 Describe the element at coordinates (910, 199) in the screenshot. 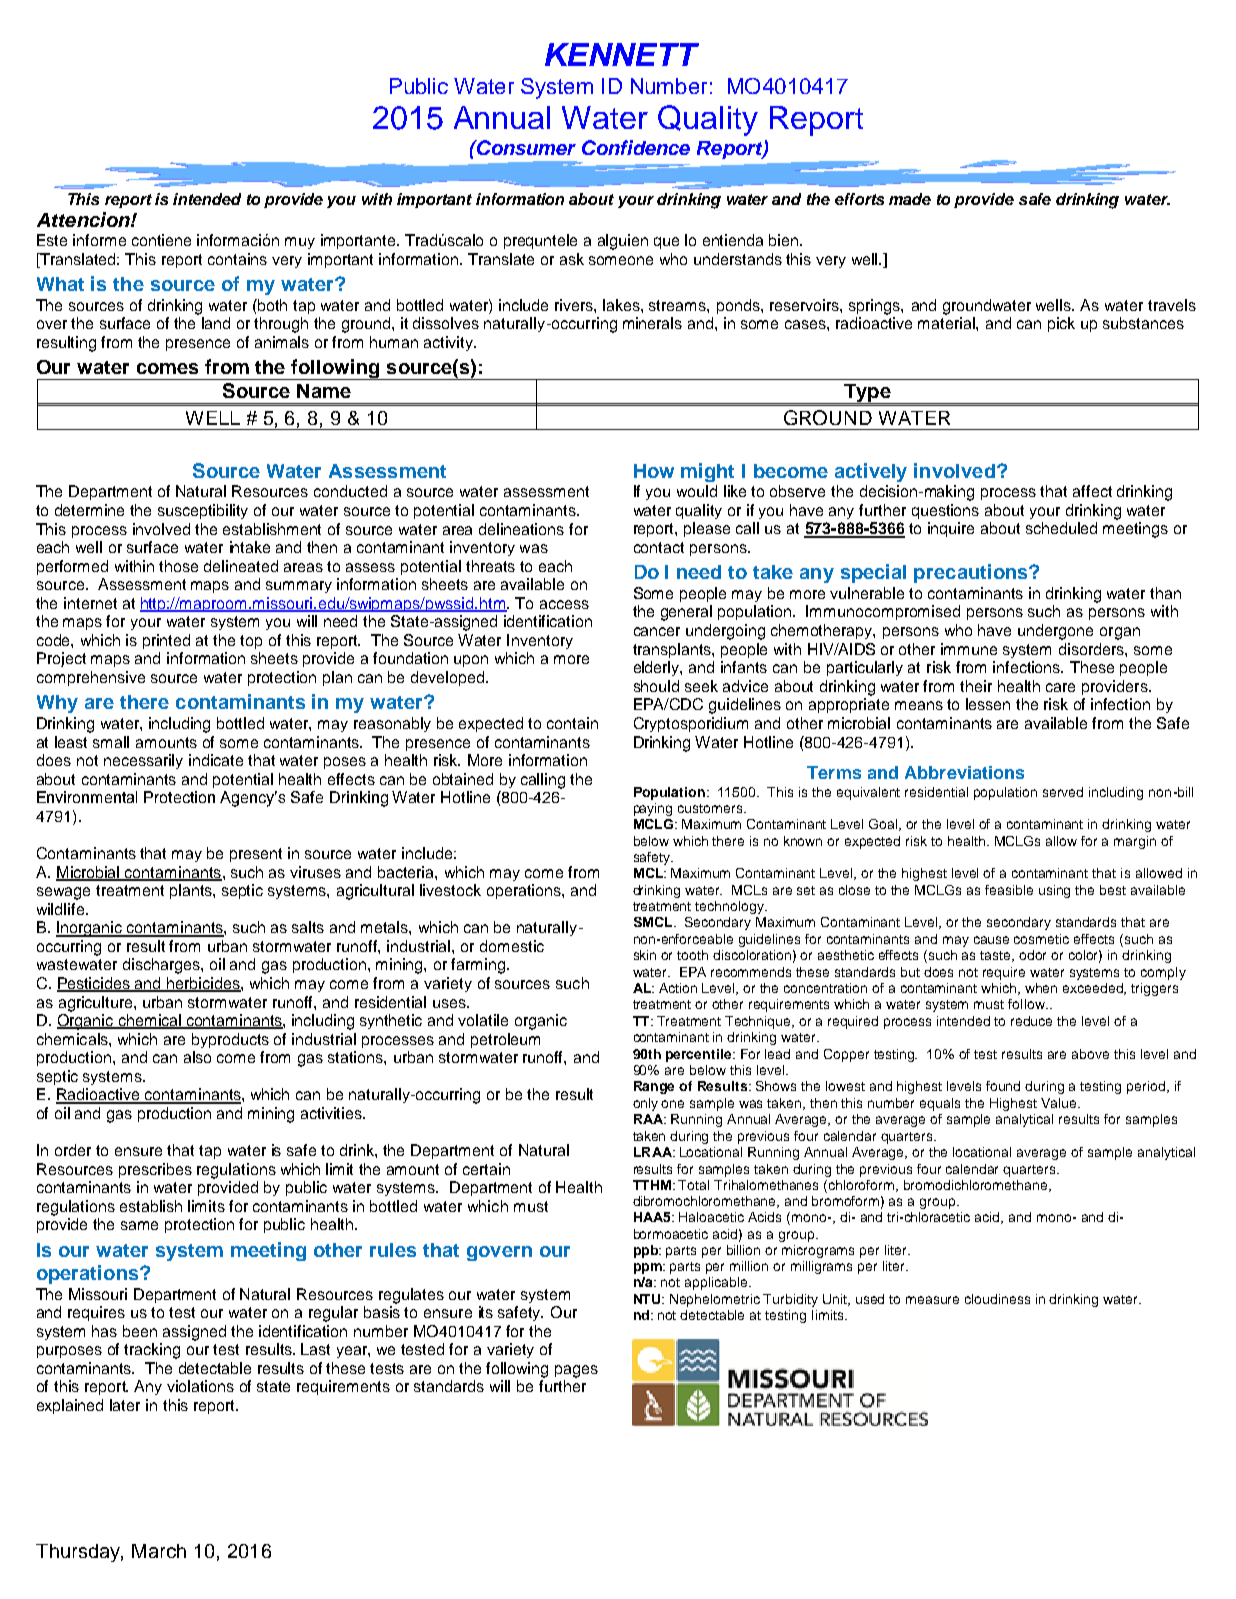

I see `made` at that location.
